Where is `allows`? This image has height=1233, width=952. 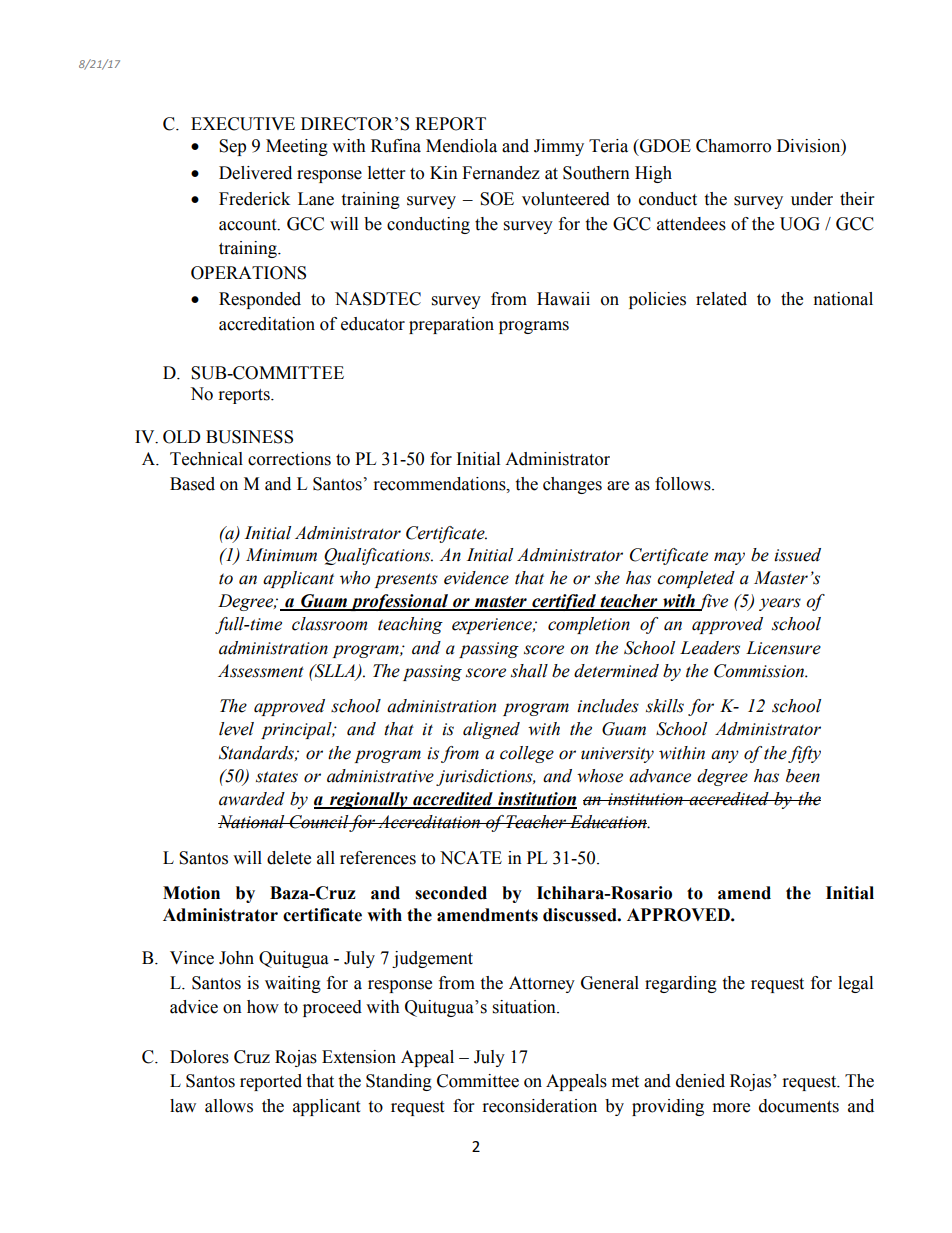
allows is located at coordinates (229, 1106).
